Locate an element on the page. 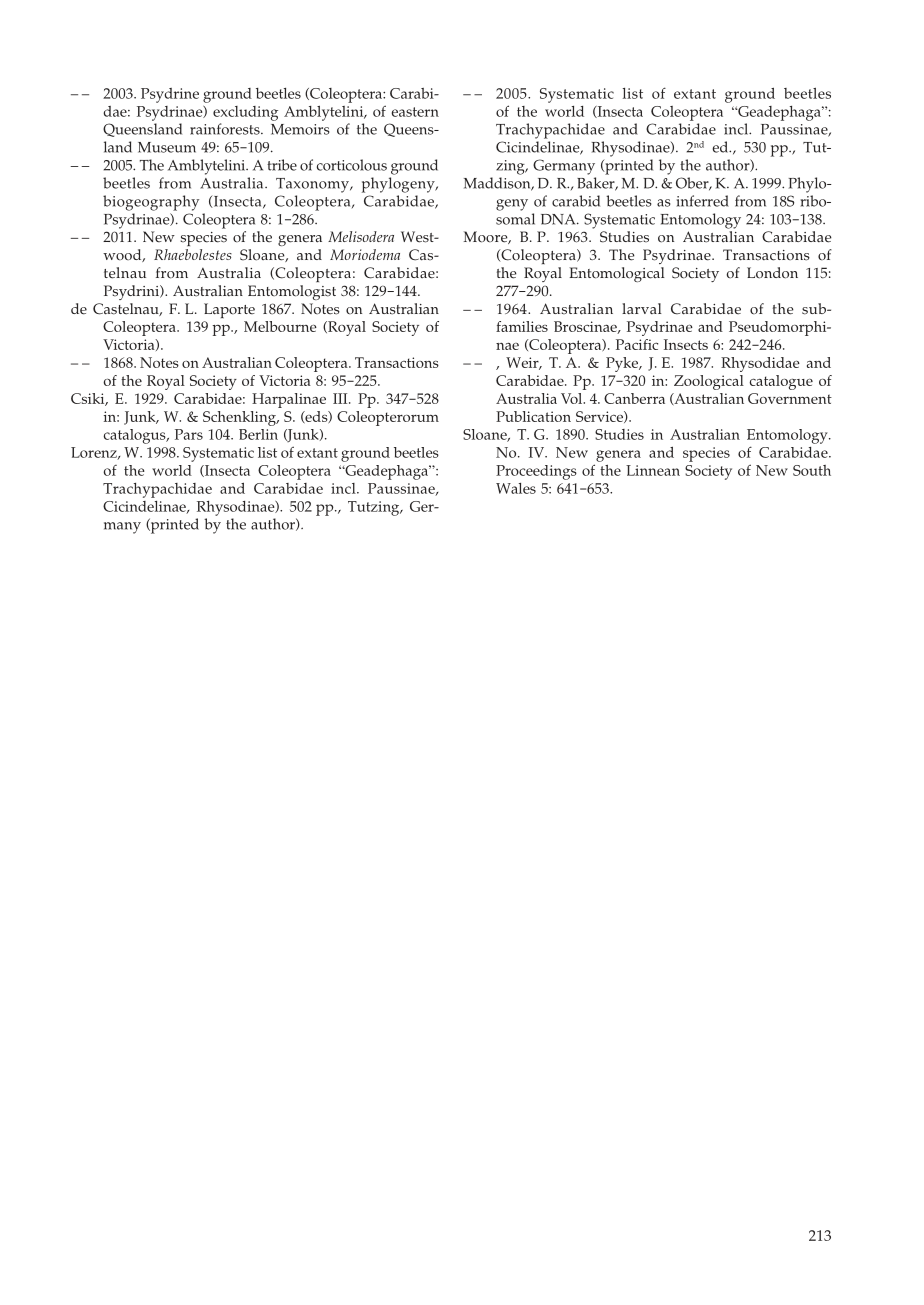 This document has width=924, height=1305. eastern is located at coordinates (415, 112).
